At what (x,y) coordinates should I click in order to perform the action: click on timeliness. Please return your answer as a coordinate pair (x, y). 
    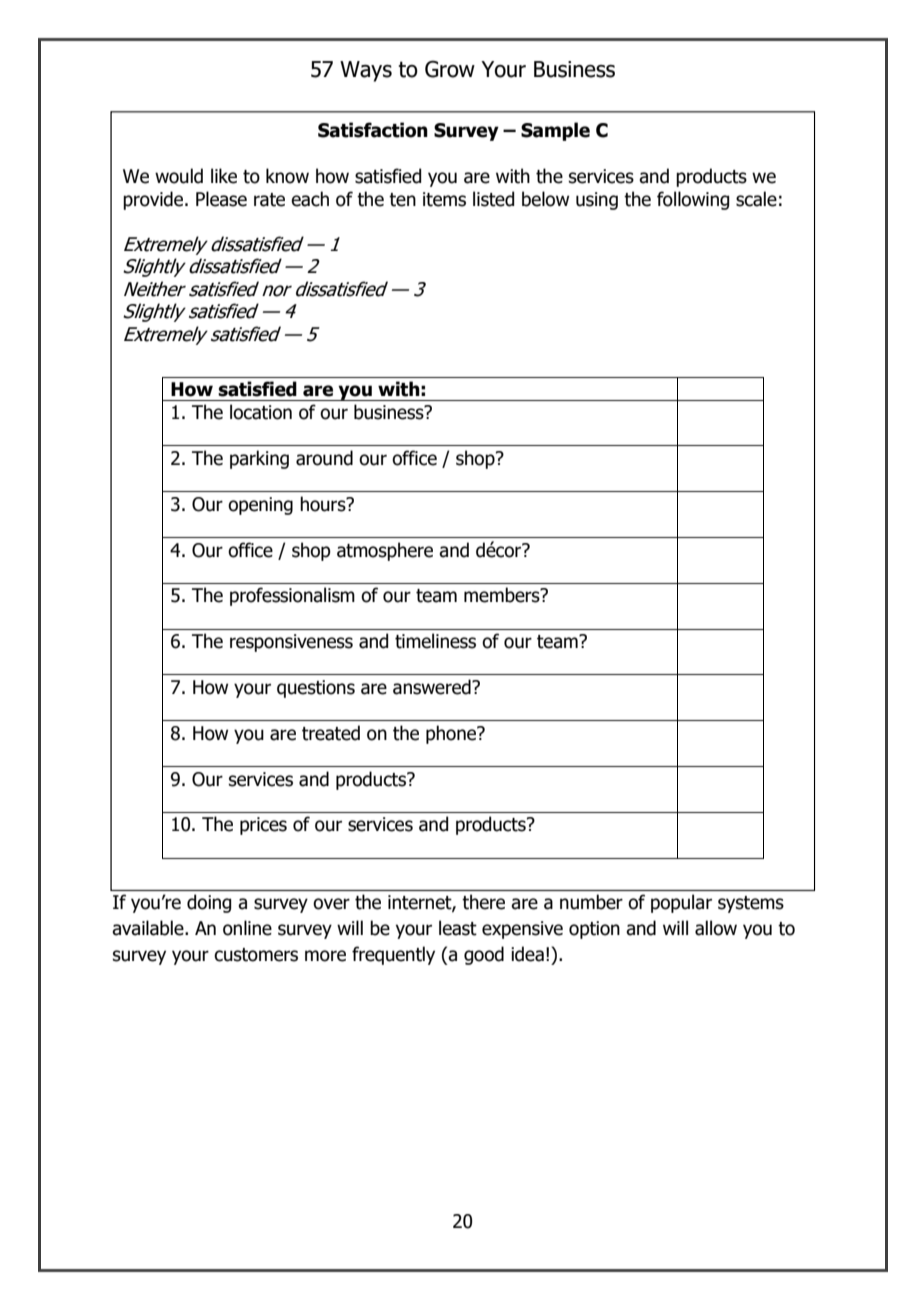
    Looking at the image, I should click on (435, 641).
